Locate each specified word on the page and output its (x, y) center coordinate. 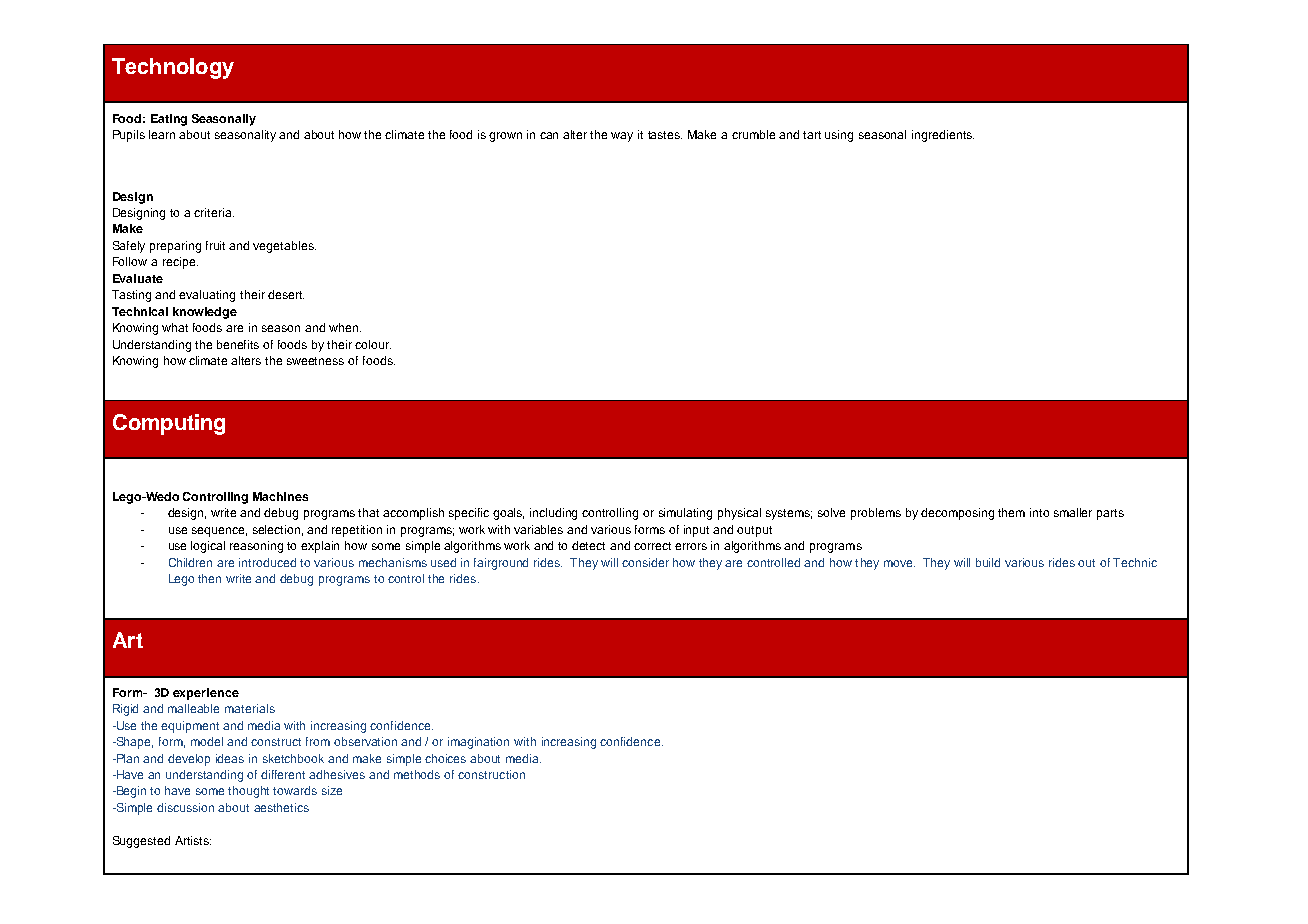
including (553, 514)
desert (286, 294)
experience (206, 694)
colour (373, 344)
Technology (173, 68)
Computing (169, 424)
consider (645, 562)
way (622, 137)
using (839, 136)
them (1011, 512)
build (988, 562)
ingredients (943, 136)
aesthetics (281, 807)
